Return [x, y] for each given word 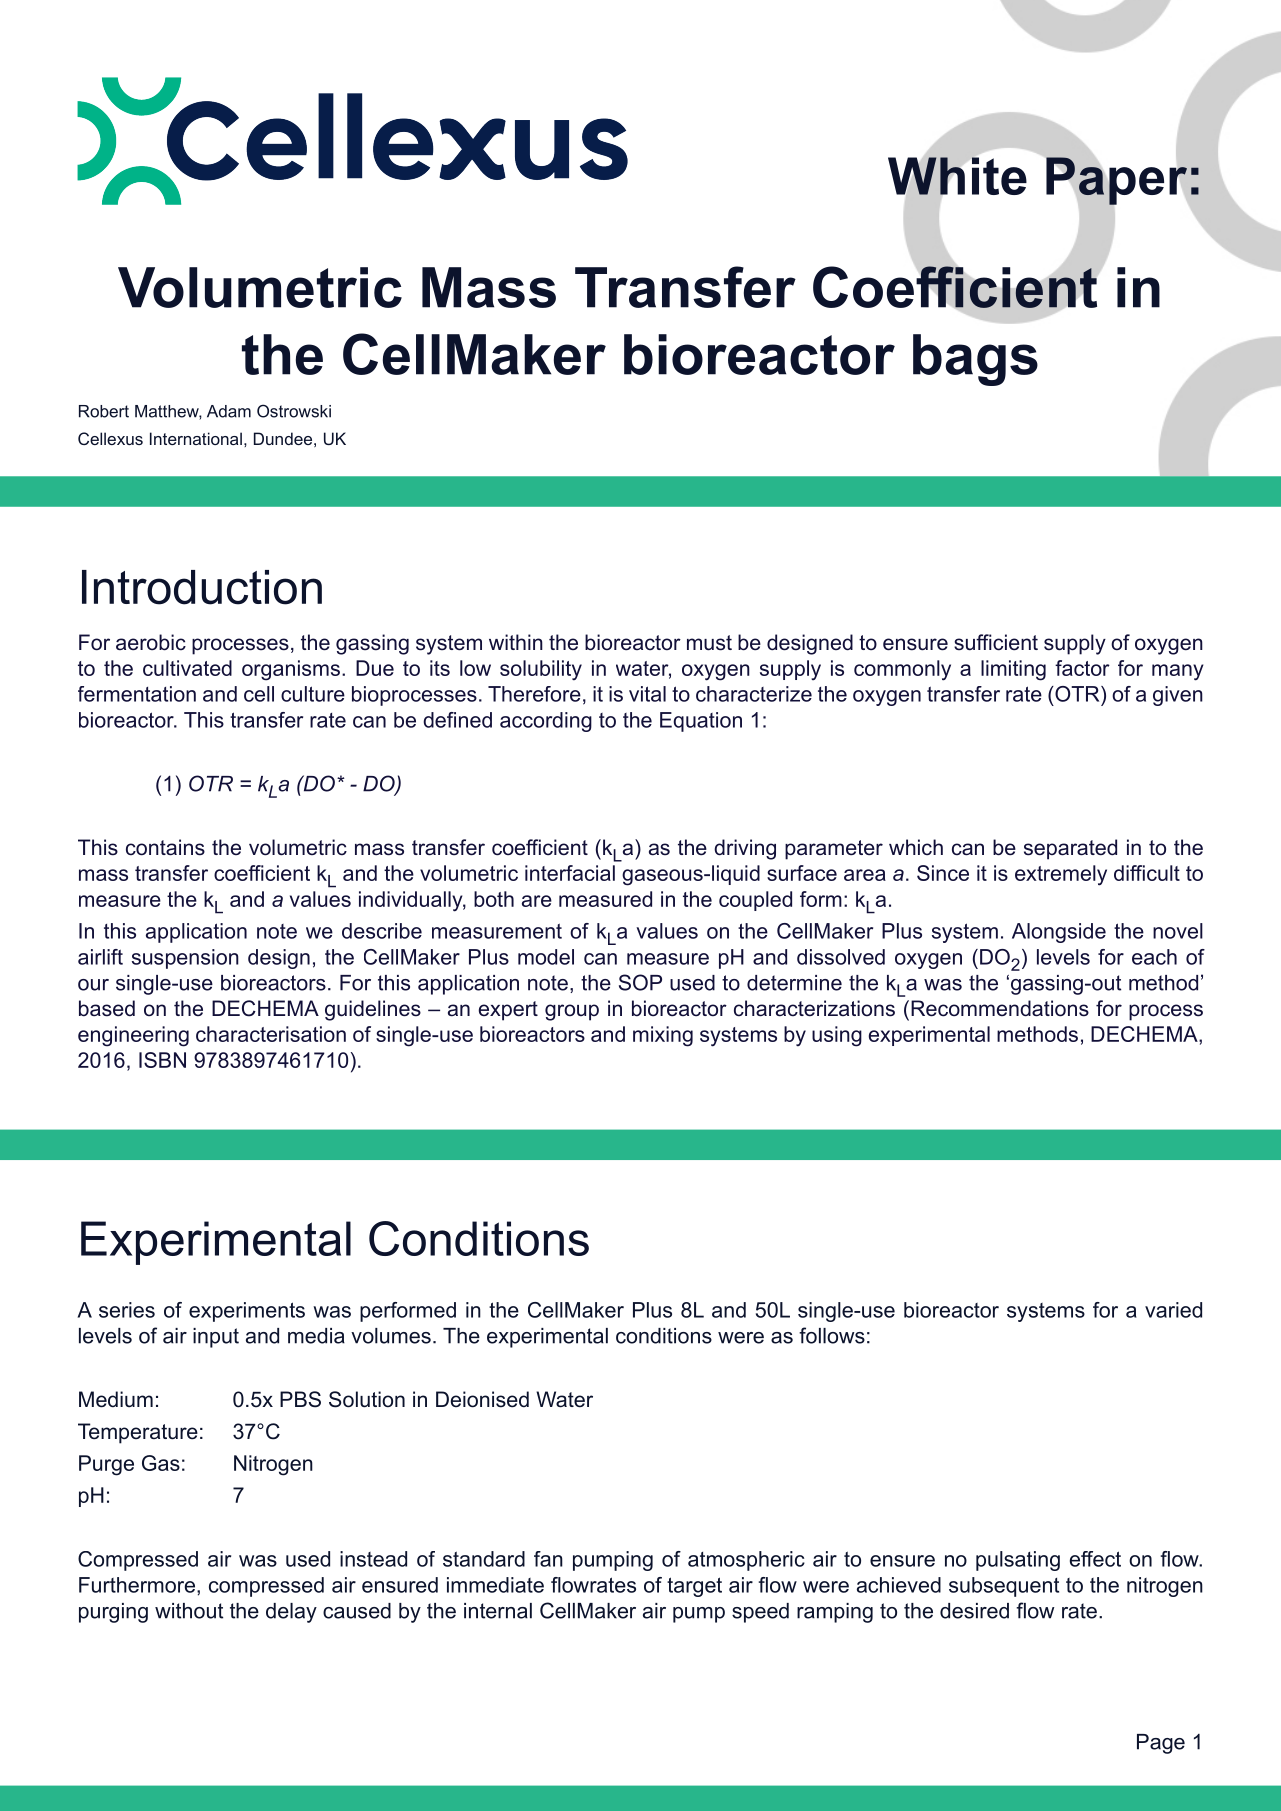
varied [1173, 1310]
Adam [229, 411]
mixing [663, 1036]
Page [1161, 1744]
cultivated [187, 668]
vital [647, 694]
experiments [247, 1312]
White [957, 176]
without [189, 1611]
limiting [1013, 670]
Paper [1116, 181]
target [694, 1587]
